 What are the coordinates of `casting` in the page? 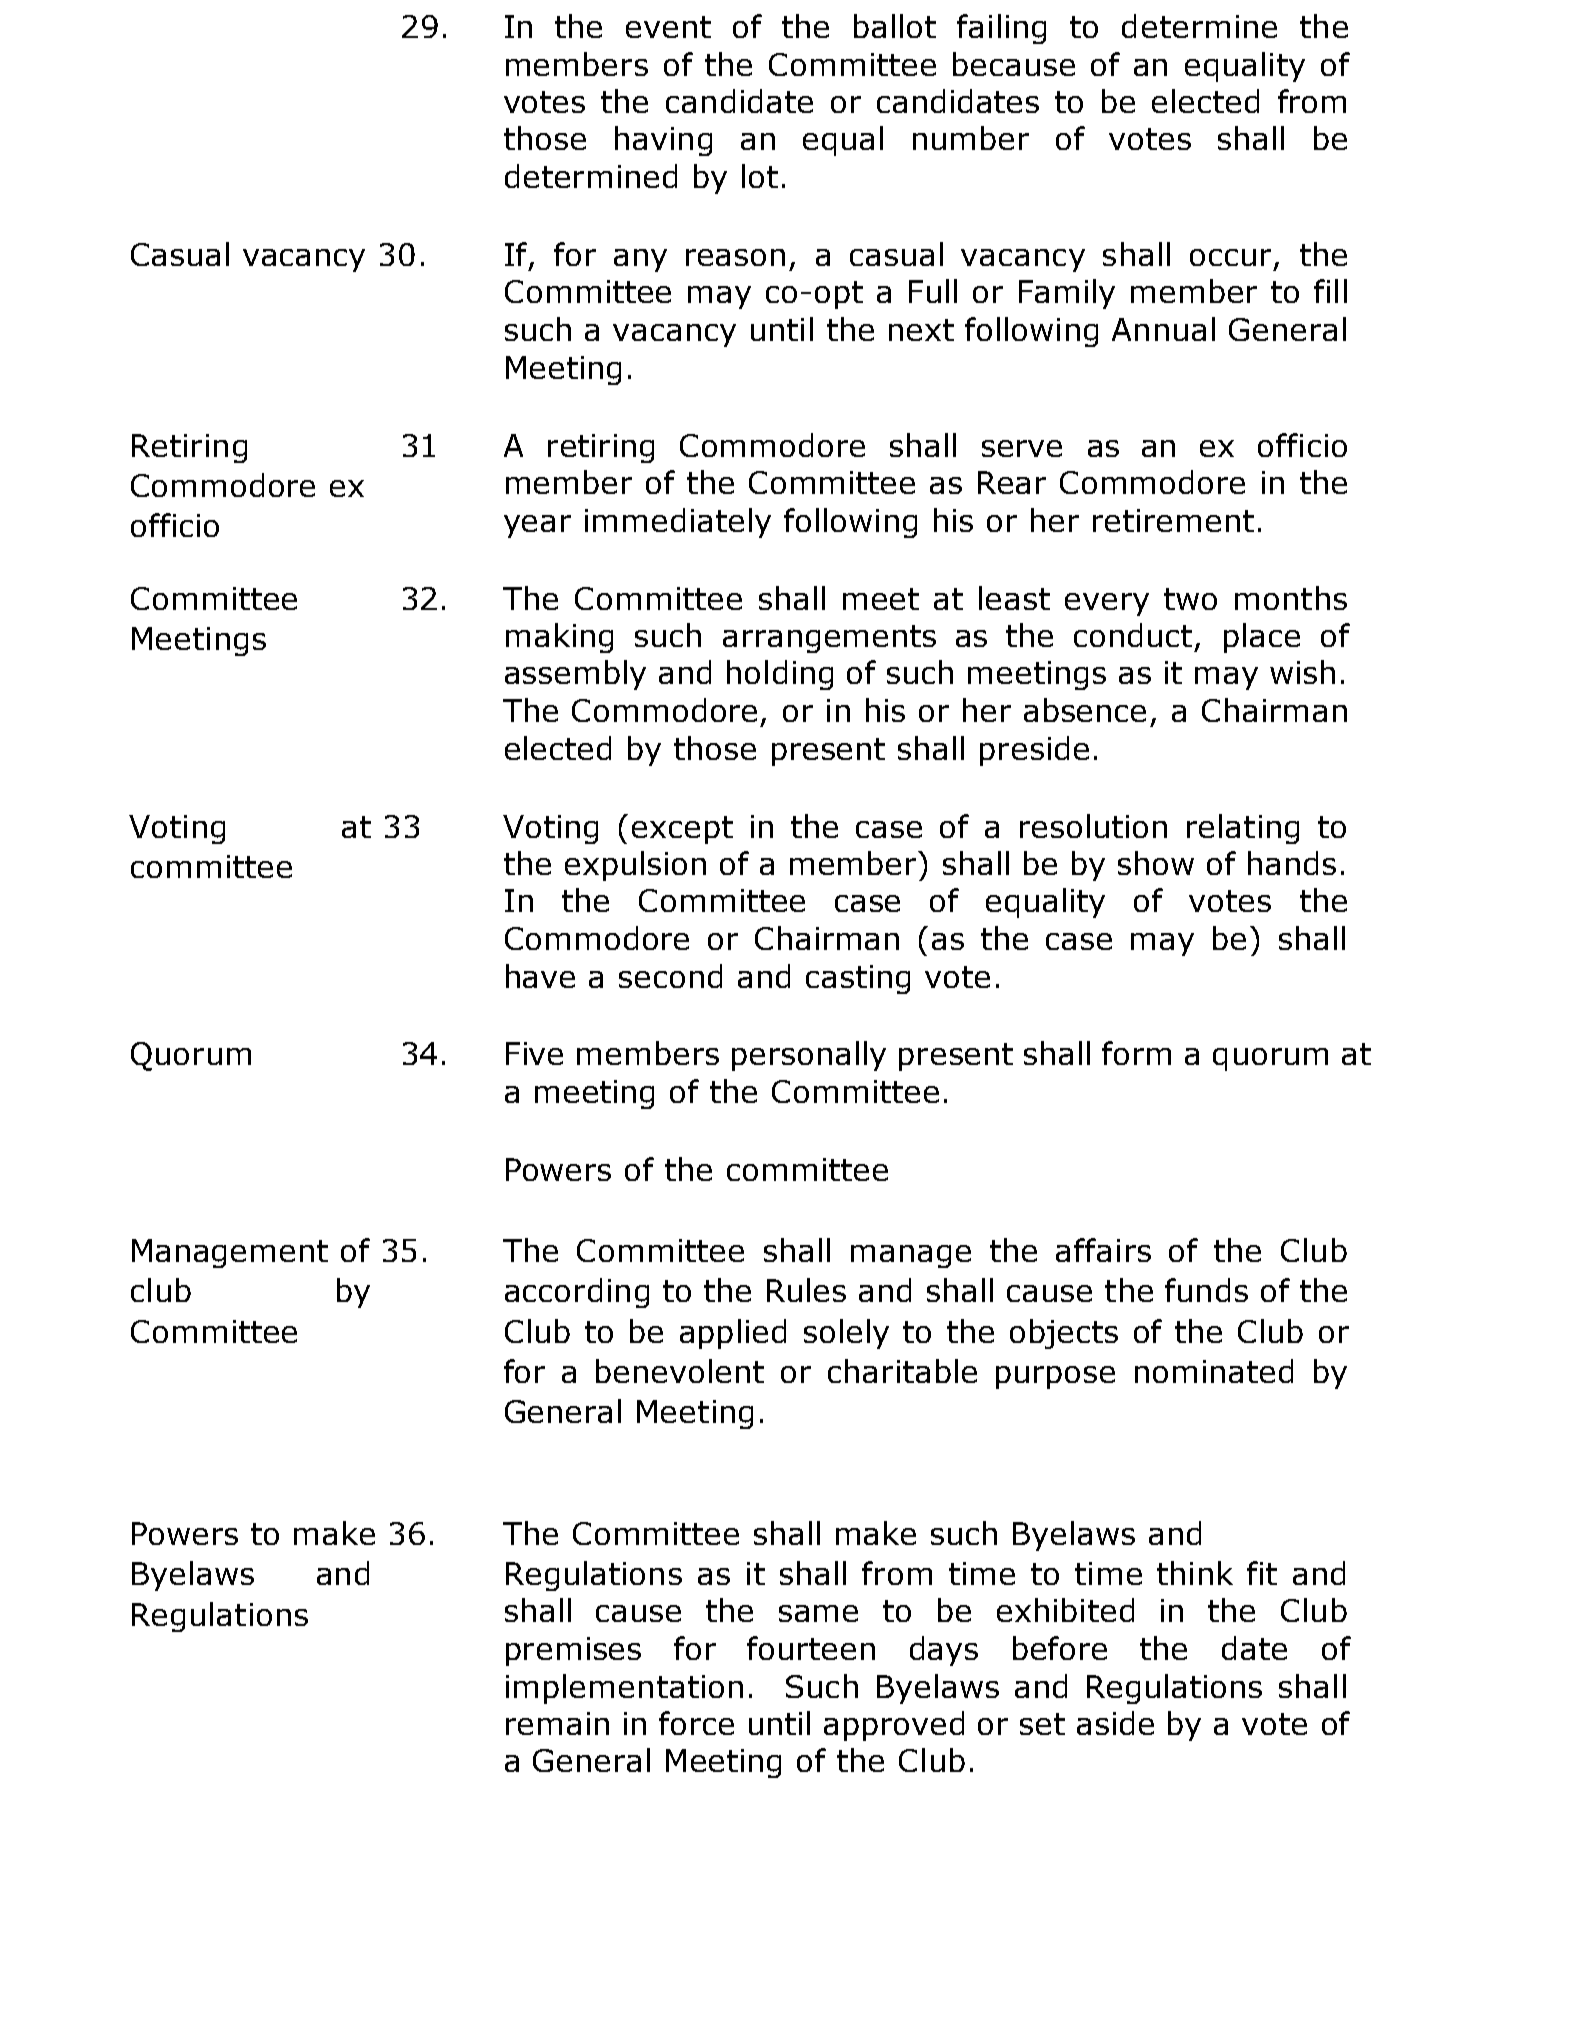 It's located at (858, 979).
